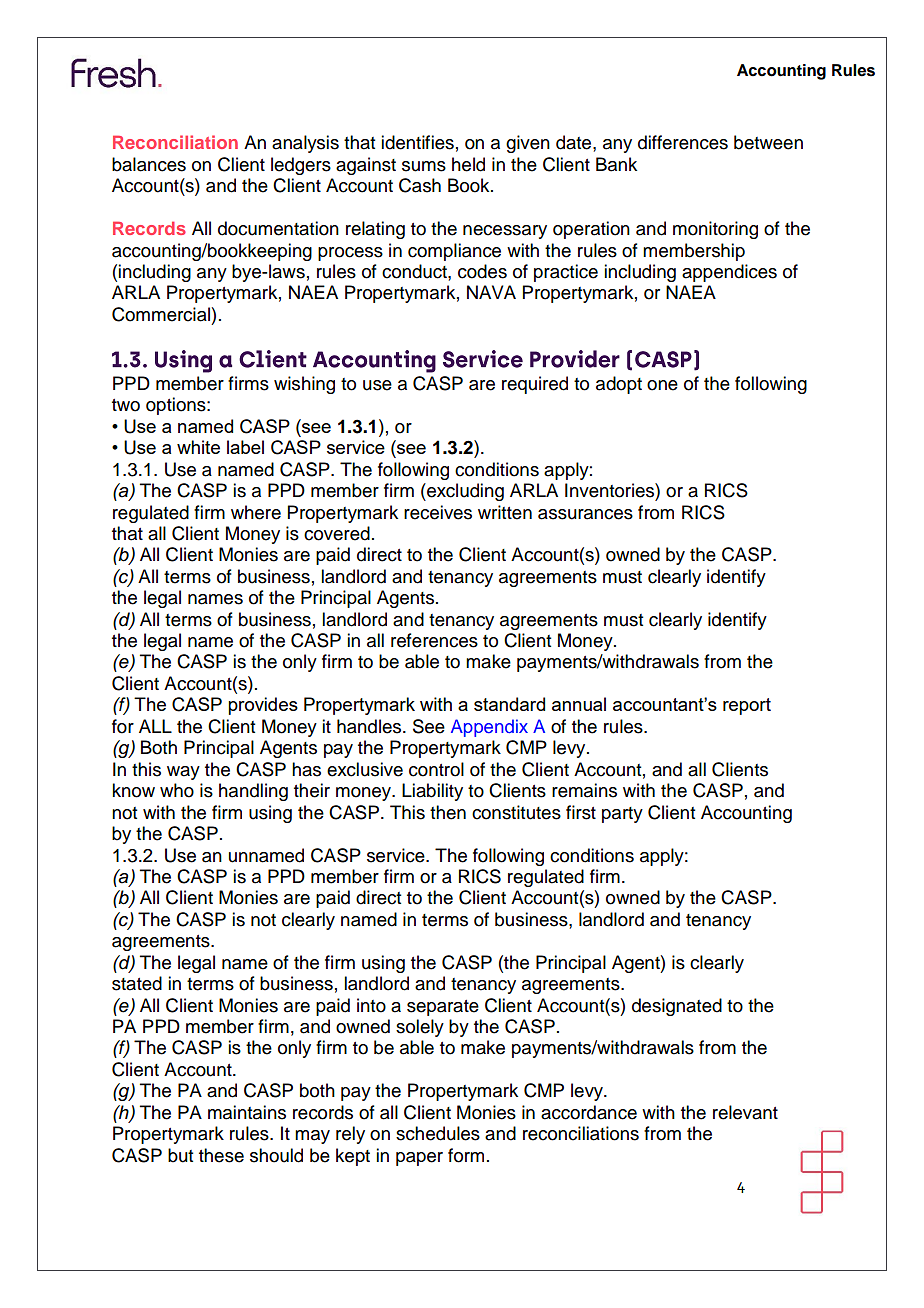 The image size is (924, 1308). What do you see at coordinates (585, 514) in the document?
I see `assurances` at bounding box center [585, 514].
